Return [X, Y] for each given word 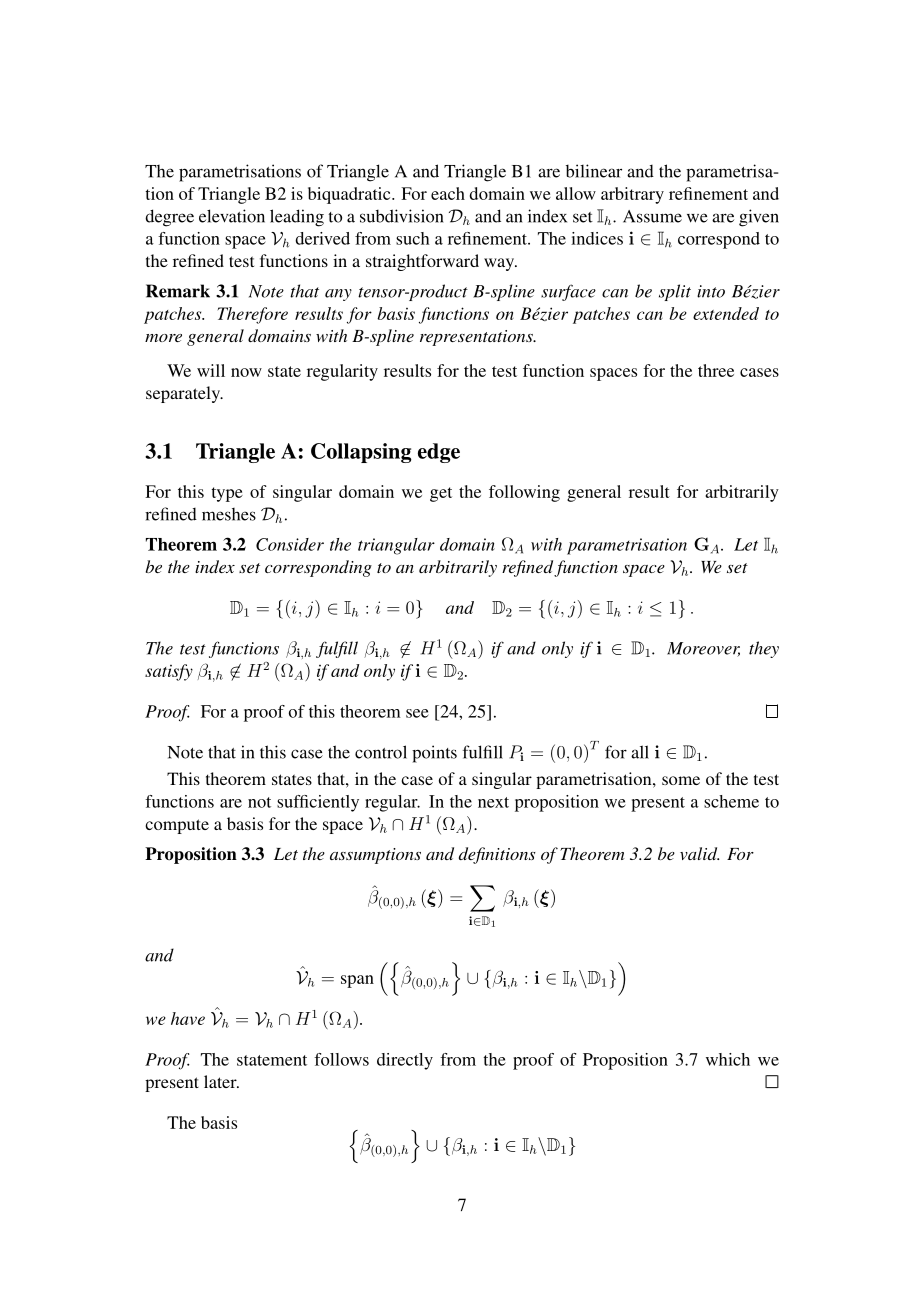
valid [699, 853]
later [221, 1081]
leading [297, 218]
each [448, 193]
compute [177, 826]
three [716, 370]
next [493, 802]
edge [439, 453]
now [246, 372]
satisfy [169, 672]
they [764, 649]
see [417, 713]
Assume [652, 216]
